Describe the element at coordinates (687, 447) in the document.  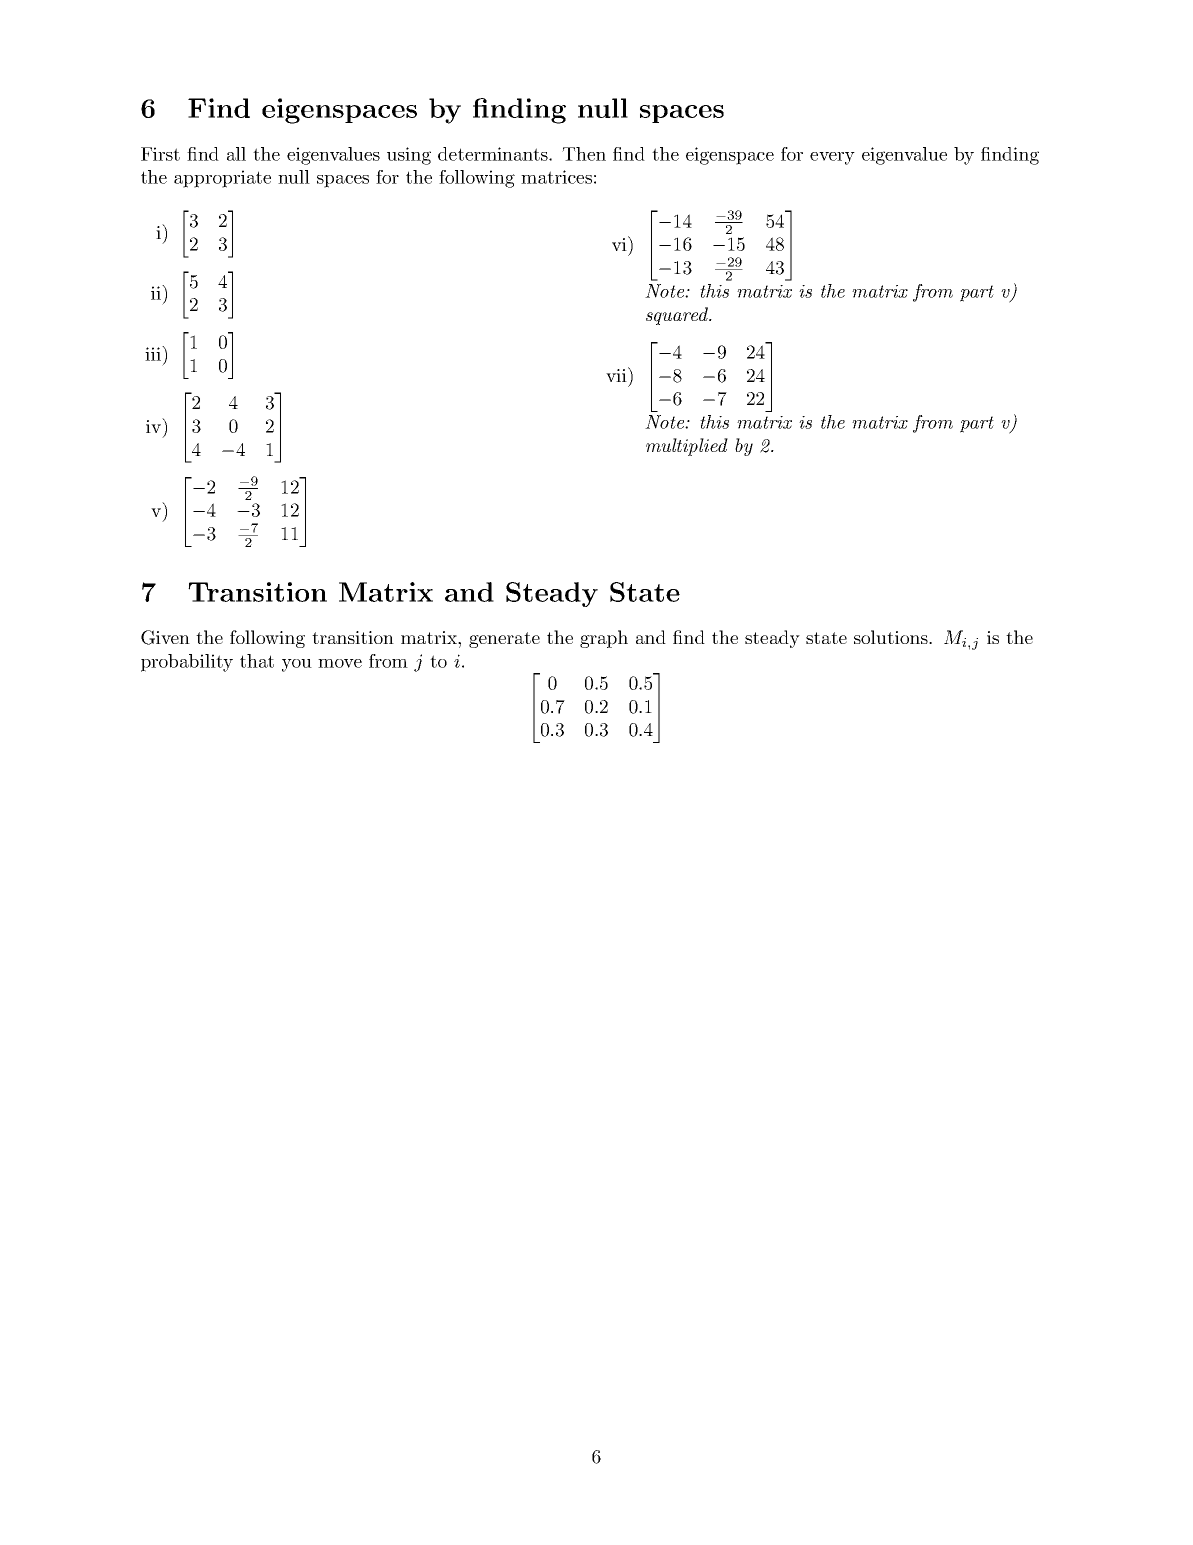
I see `multiplied` at that location.
